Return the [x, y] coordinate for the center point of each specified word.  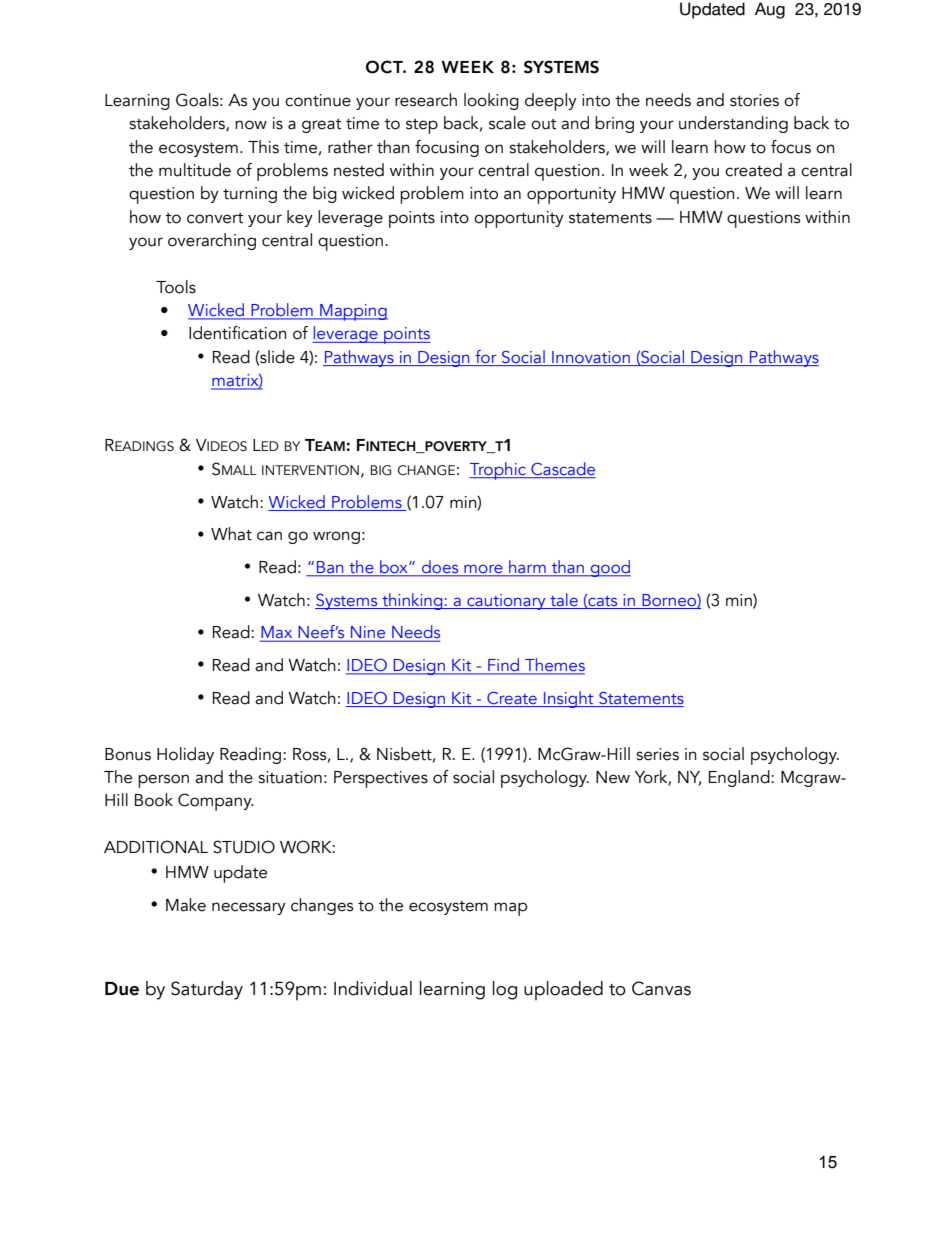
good [609, 568]
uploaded [563, 990]
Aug [770, 10]
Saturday [207, 990]
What [231, 534]
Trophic [498, 471]
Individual [373, 988]
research [426, 100]
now [251, 125]
